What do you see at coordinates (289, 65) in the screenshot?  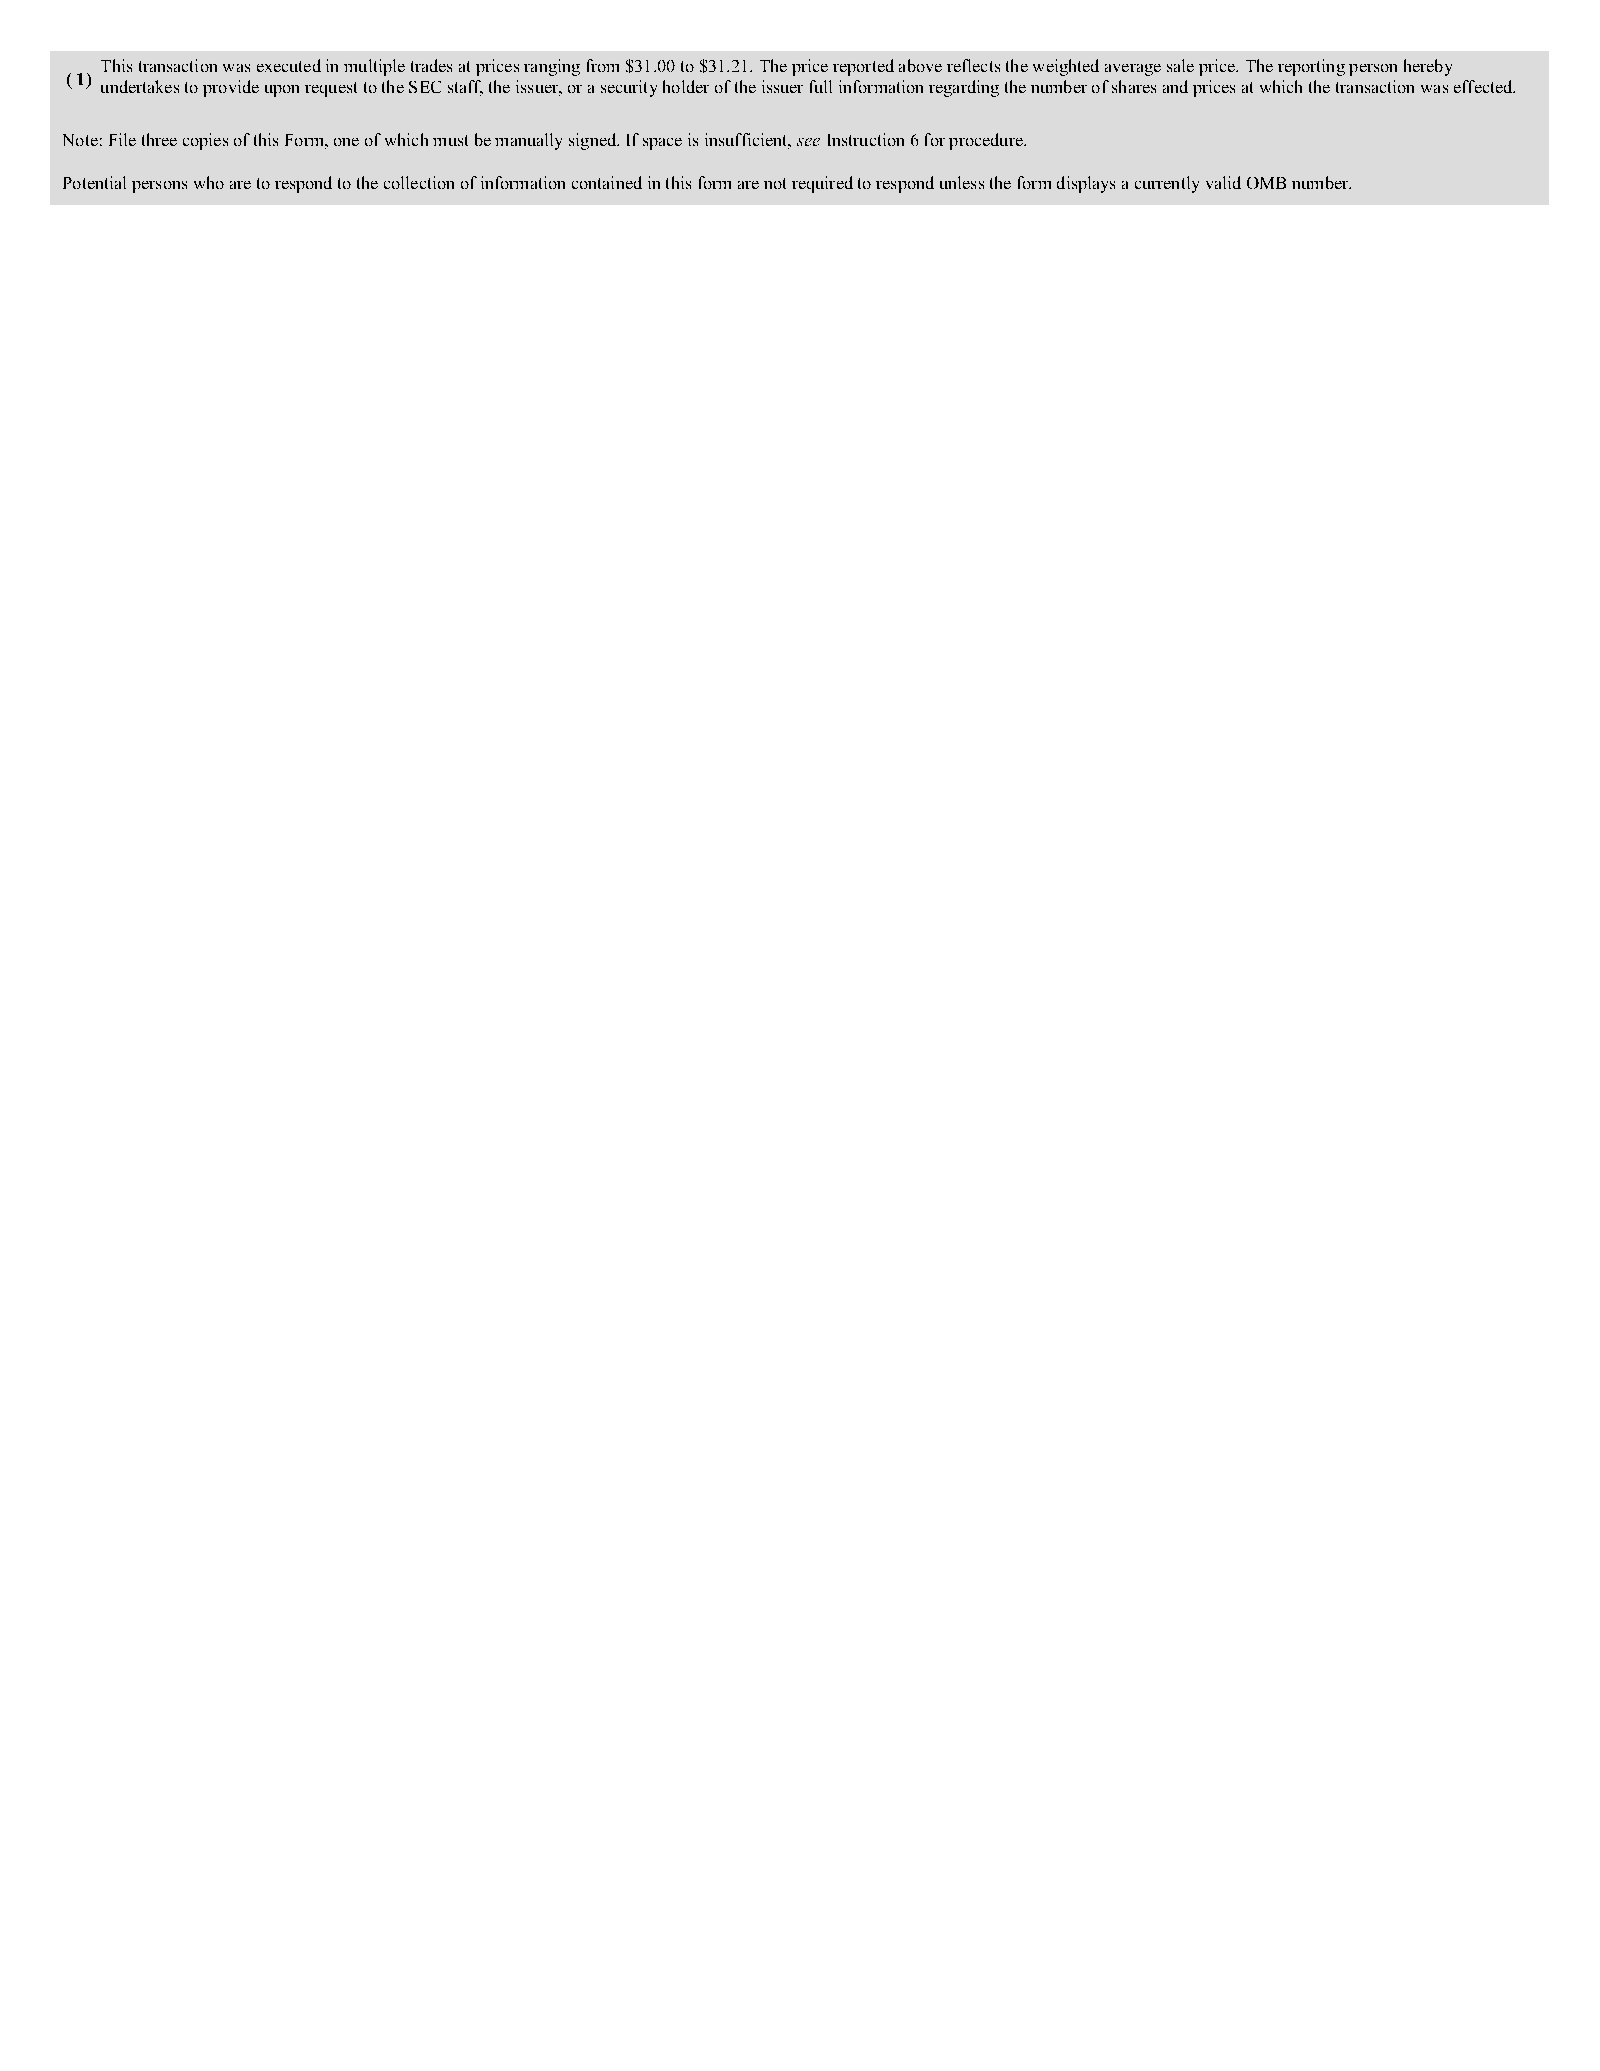 I see `executed` at bounding box center [289, 65].
